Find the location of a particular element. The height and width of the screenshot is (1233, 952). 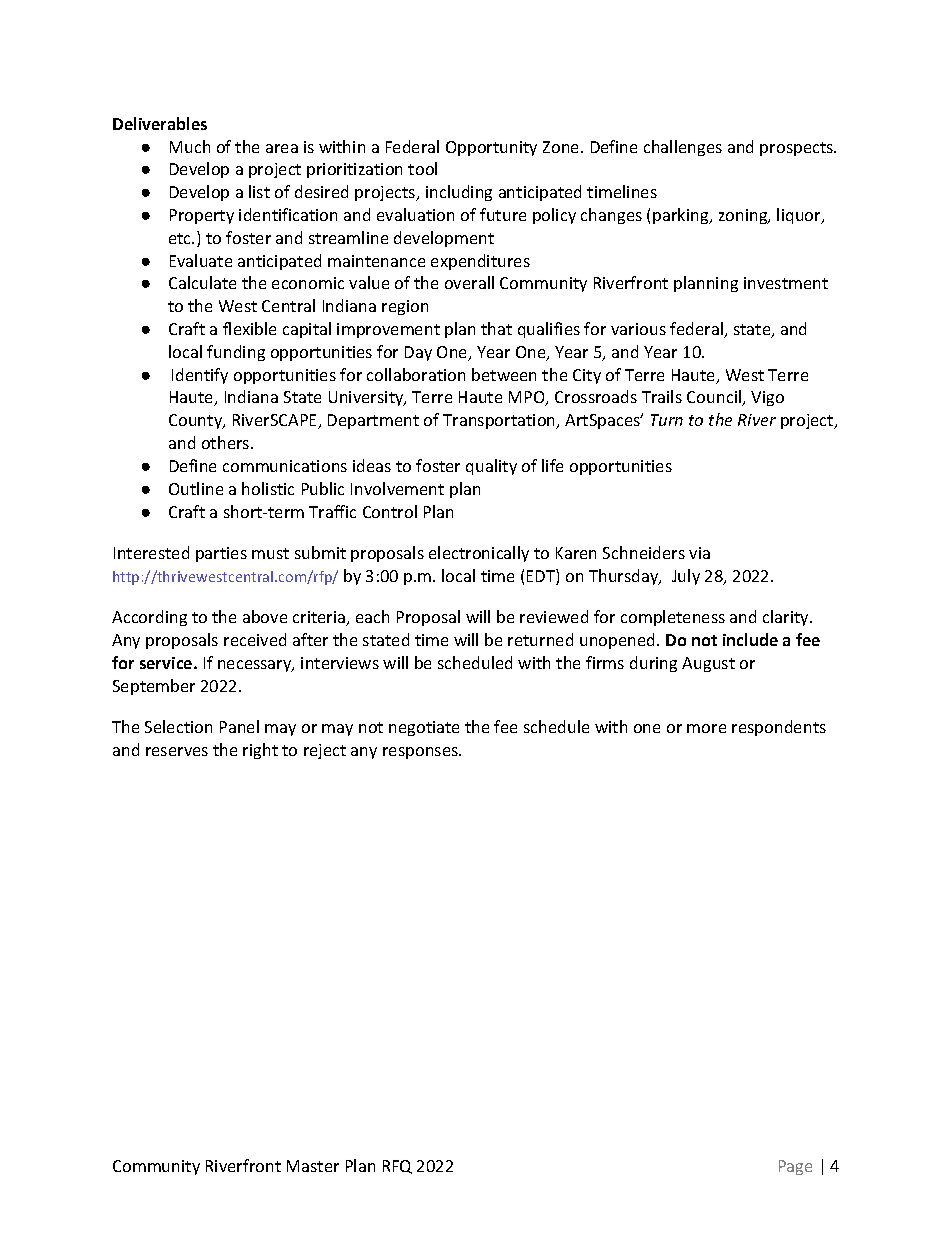

reviewed is located at coordinates (554, 616).
